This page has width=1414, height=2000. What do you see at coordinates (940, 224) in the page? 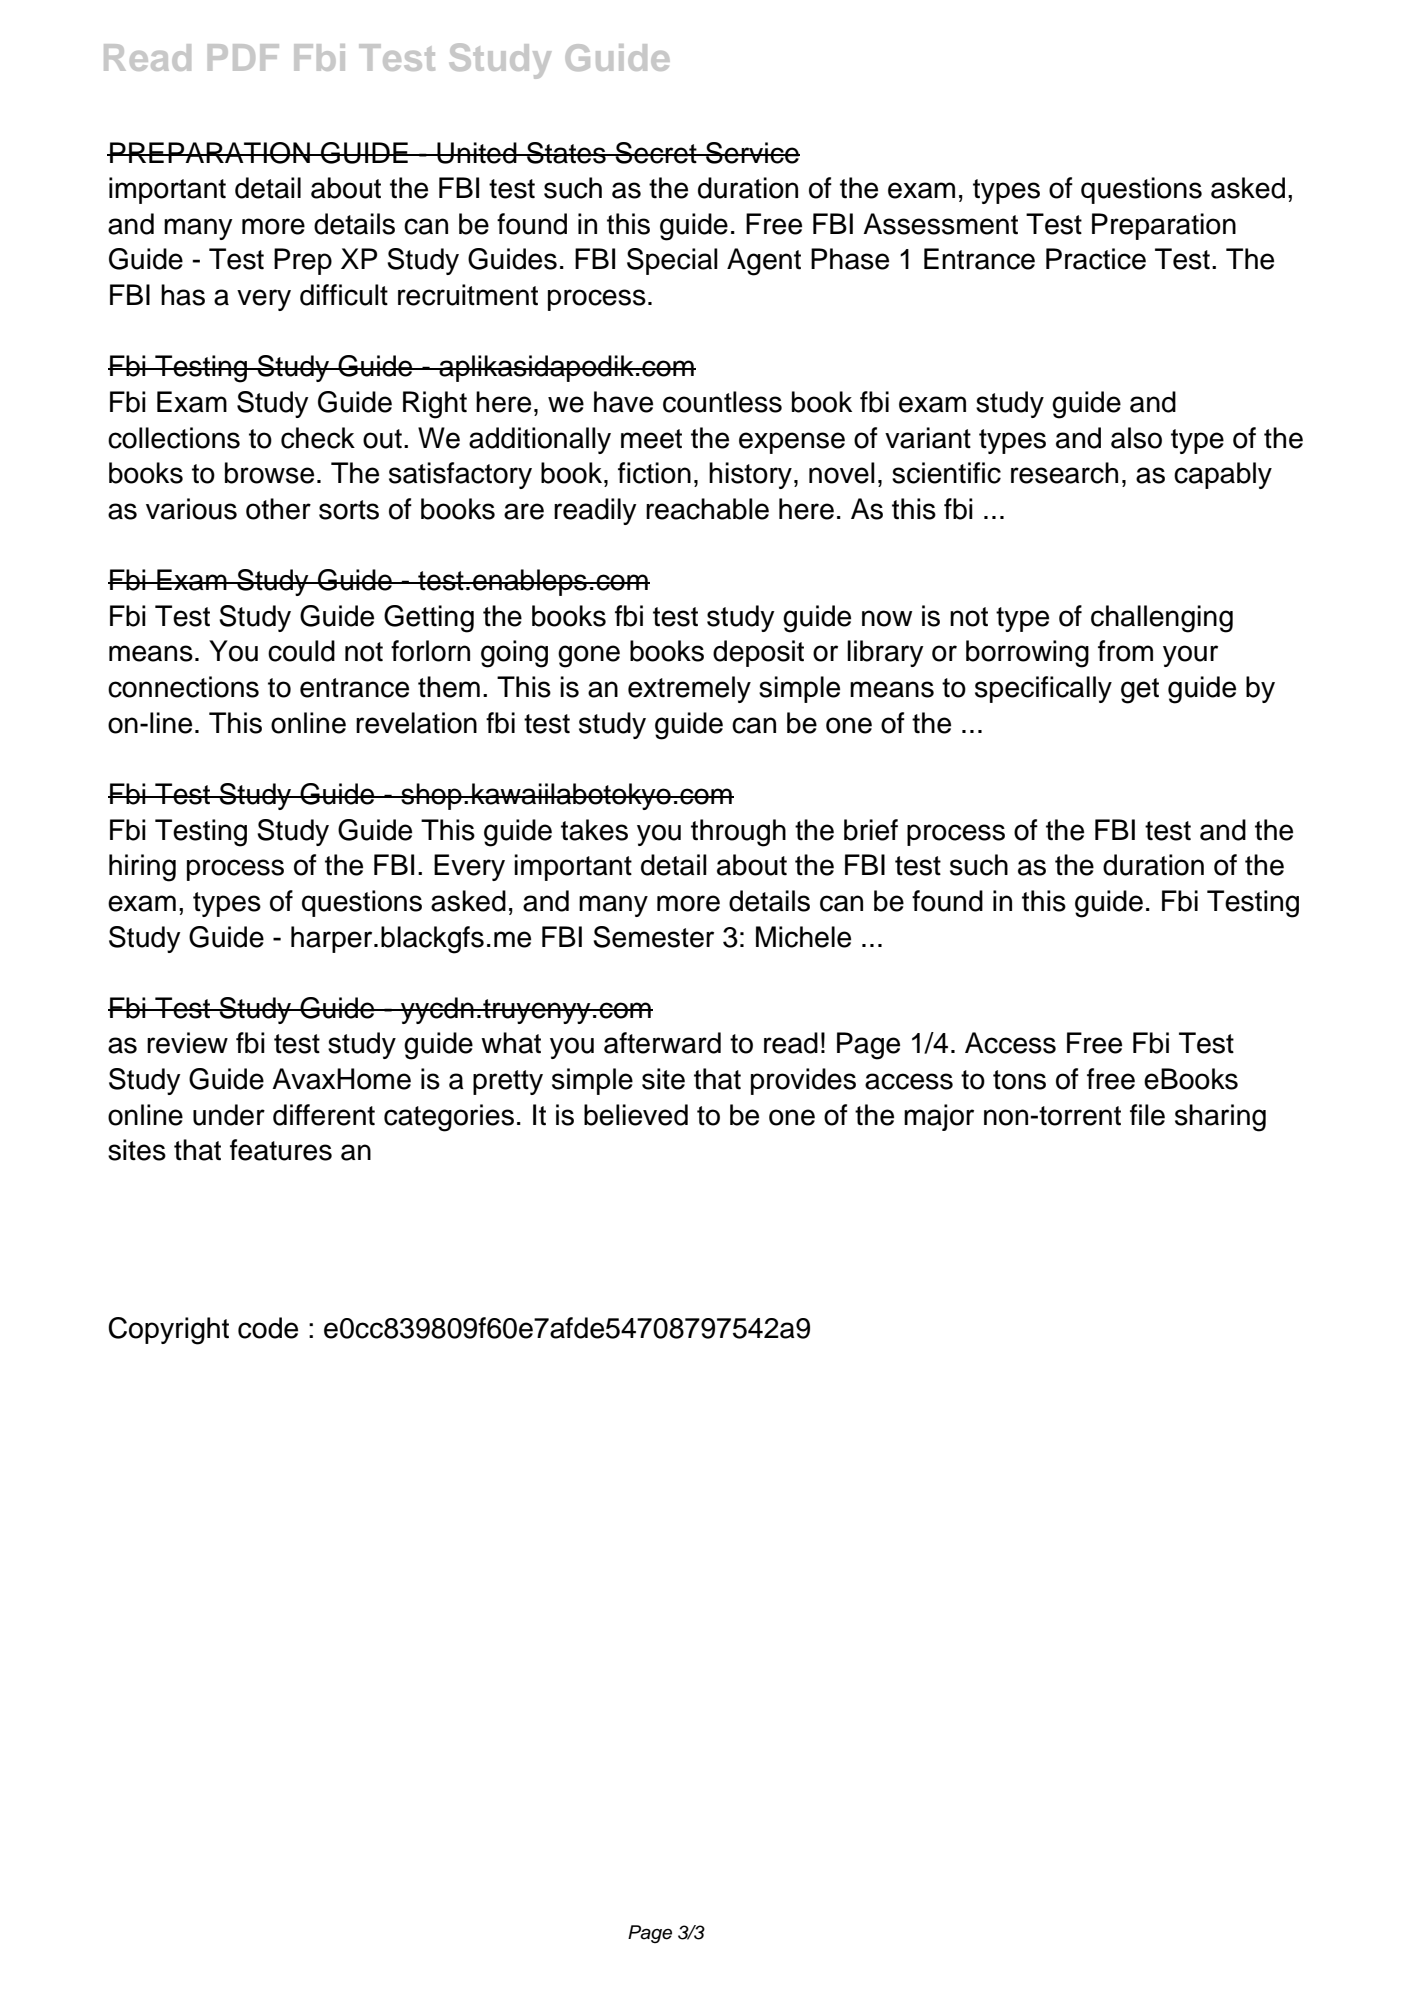
I see `Assessment` at bounding box center [940, 224].
